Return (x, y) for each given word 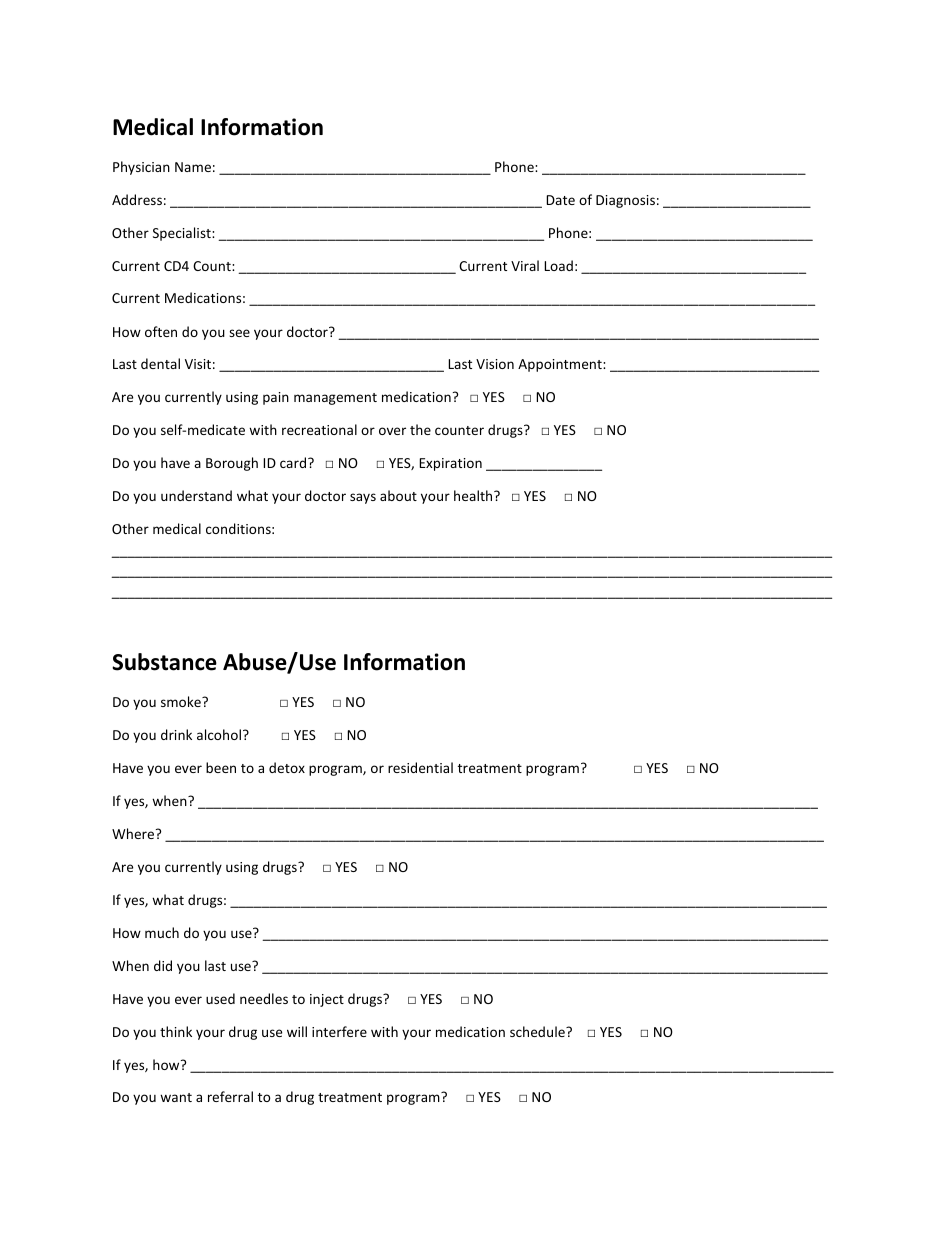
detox (287, 767)
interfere (339, 1031)
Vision (495, 364)
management (335, 399)
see (239, 333)
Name (193, 167)
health (474, 495)
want (176, 1097)
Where (134, 833)
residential (420, 767)
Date (560, 200)
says (363, 498)
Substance (164, 662)
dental (160, 363)
